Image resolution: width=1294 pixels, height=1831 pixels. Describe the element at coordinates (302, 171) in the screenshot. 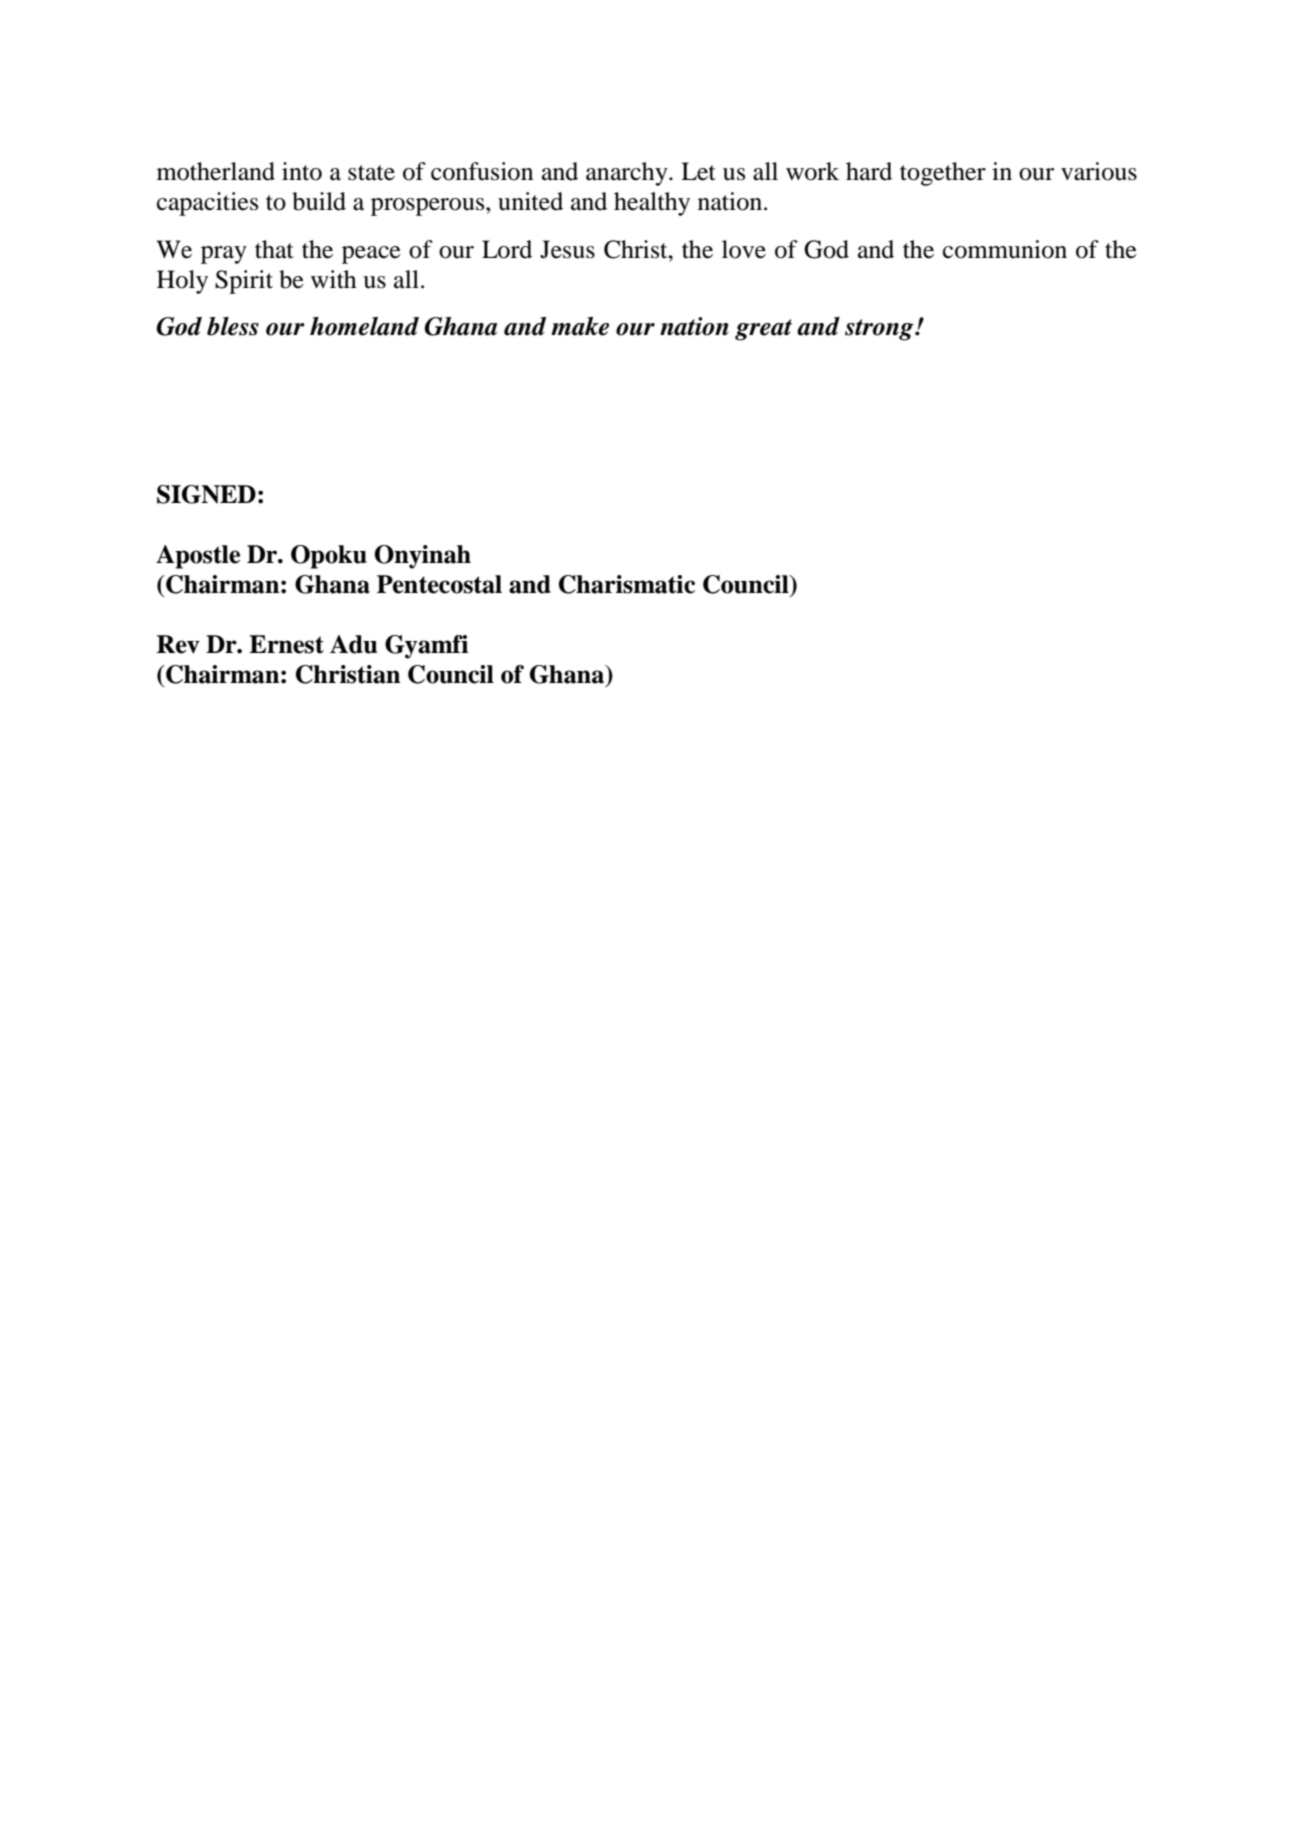

I see `into` at that location.
